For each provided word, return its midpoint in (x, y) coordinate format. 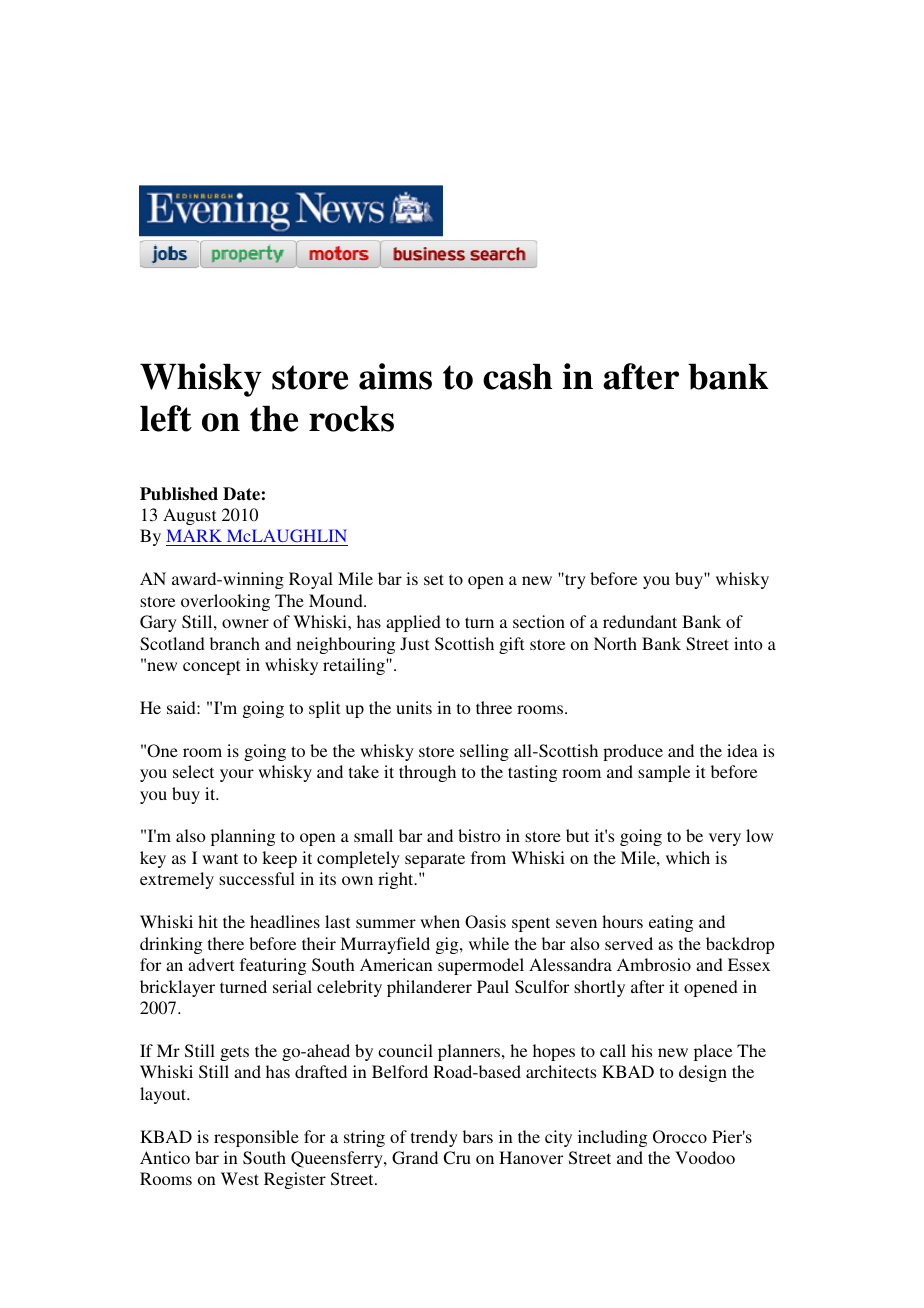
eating (671, 923)
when (440, 921)
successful (257, 878)
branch (235, 643)
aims (395, 376)
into (748, 643)
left (166, 418)
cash (517, 376)
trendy (434, 1138)
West (240, 1178)
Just (414, 644)
